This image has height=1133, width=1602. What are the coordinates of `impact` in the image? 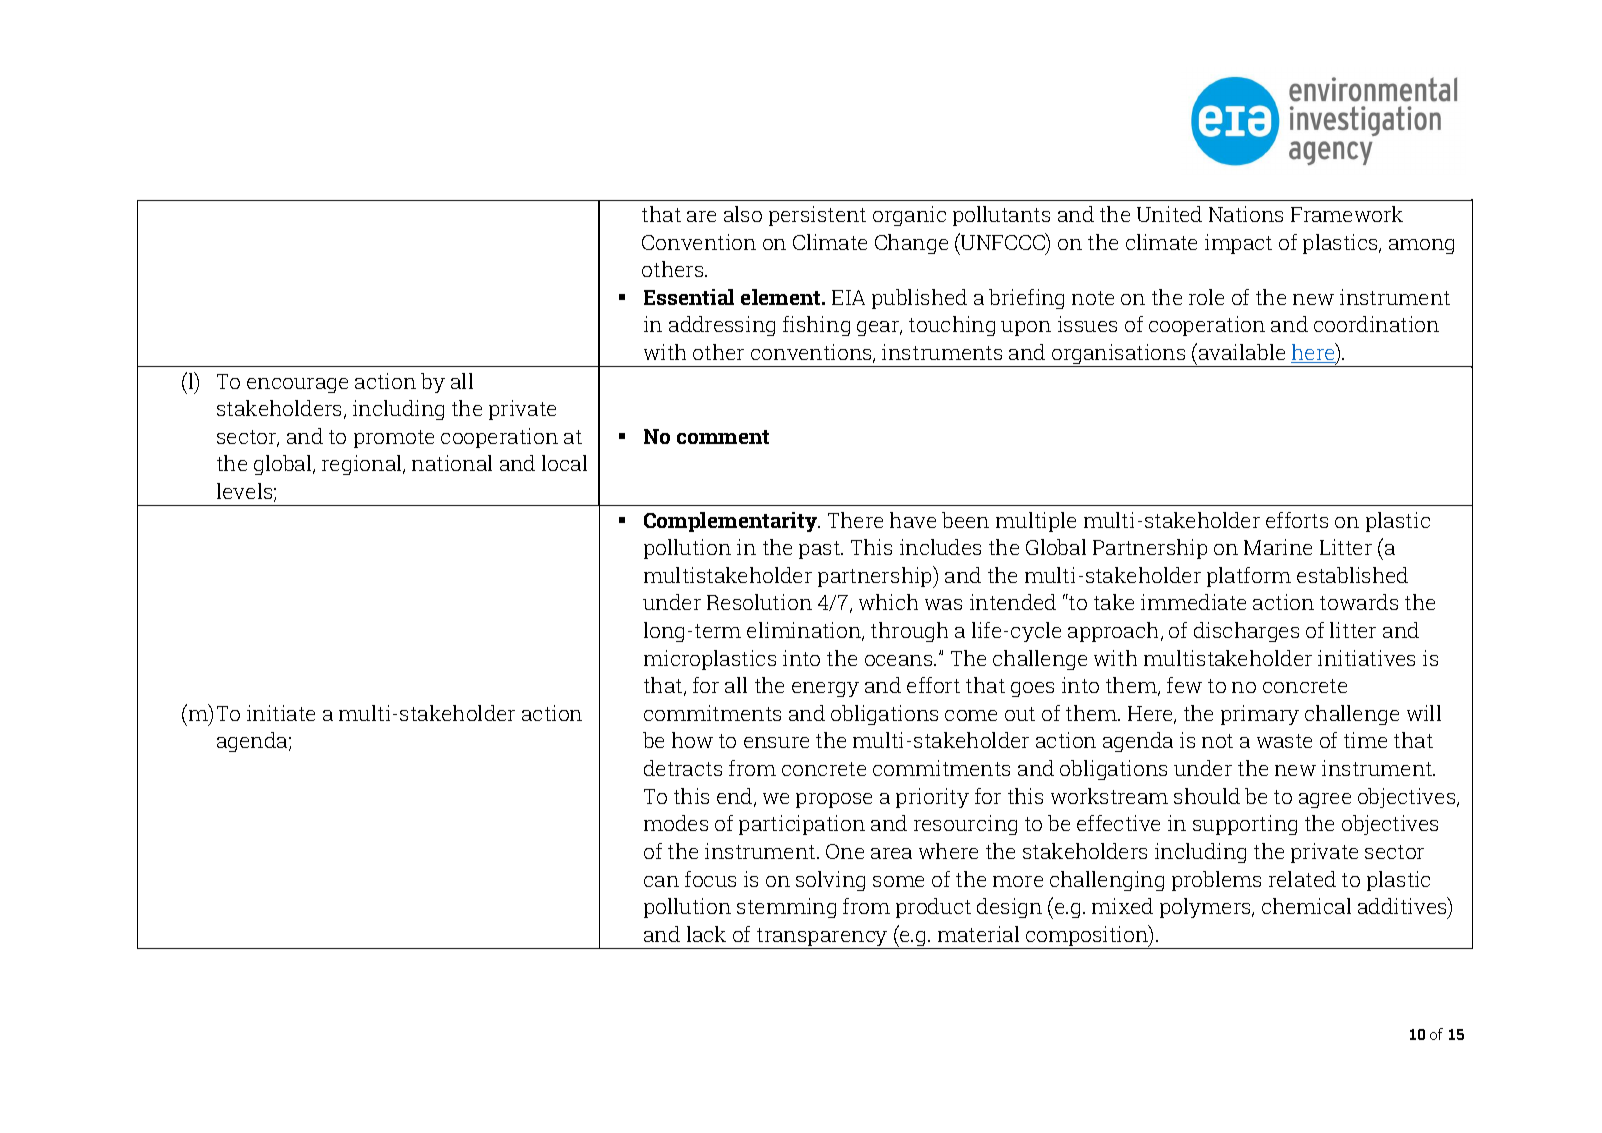 It's located at (1238, 244).
